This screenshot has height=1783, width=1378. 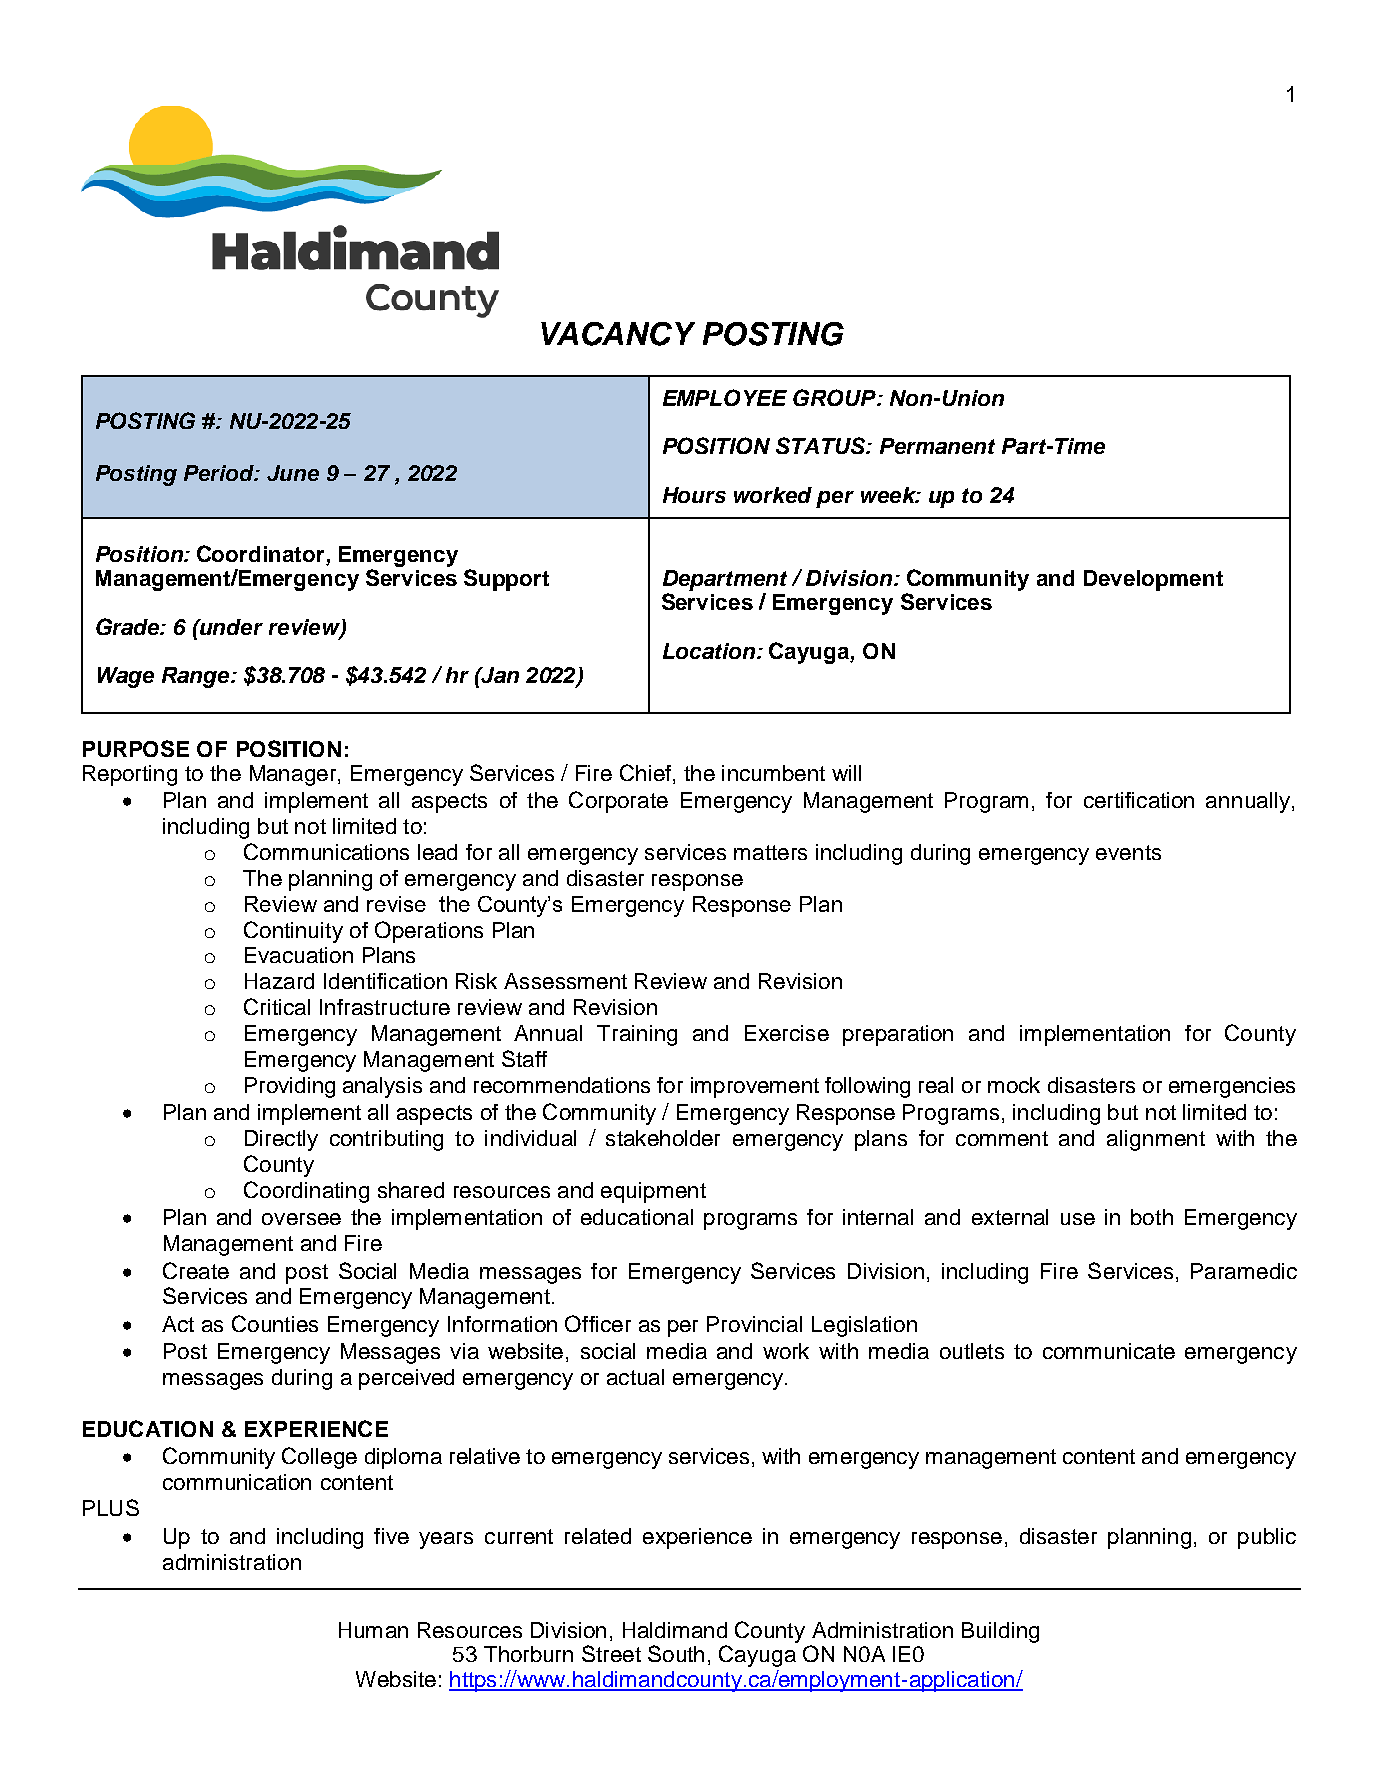 I want to click on Chief, so click(x=645, y=772).
